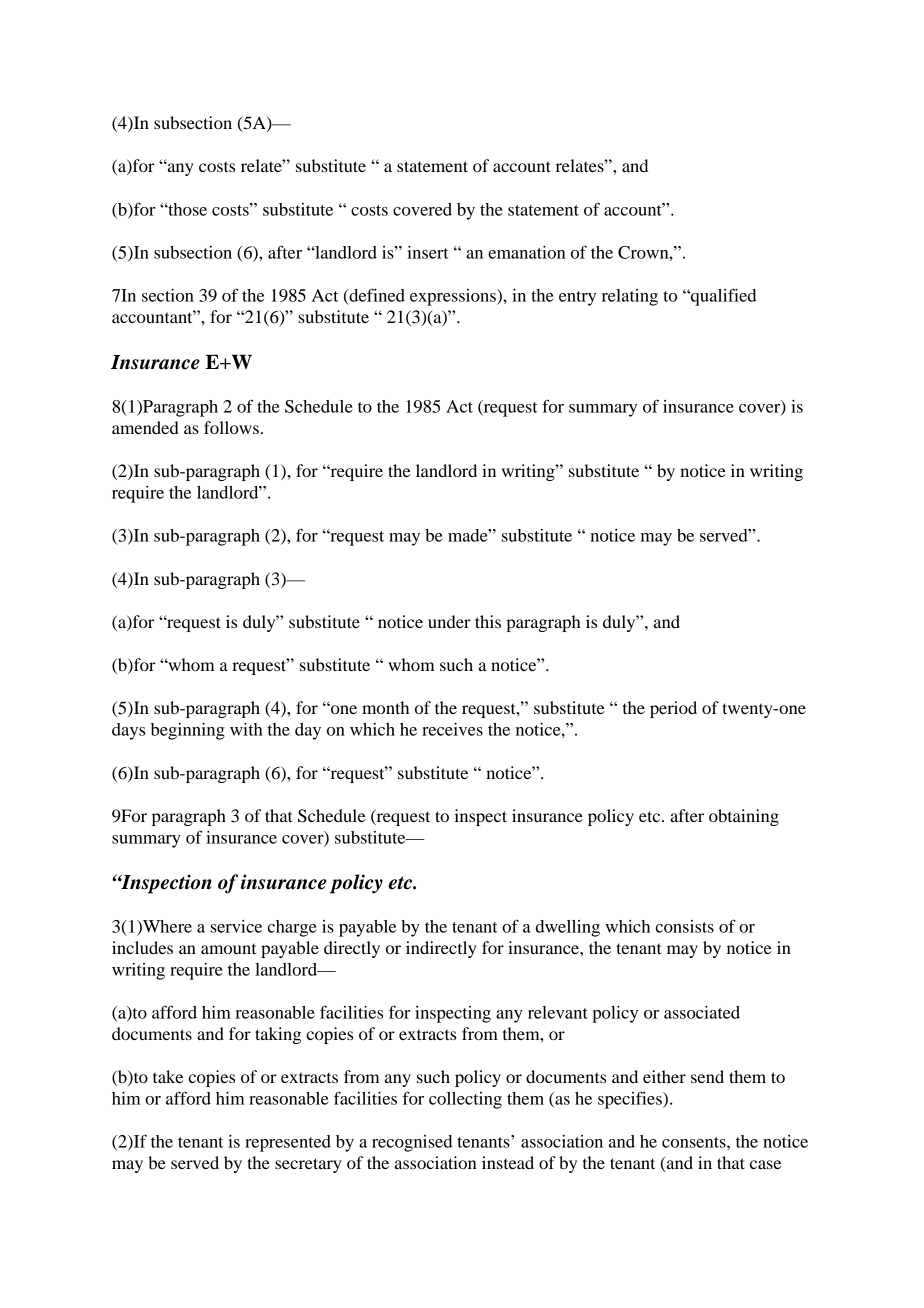 The image size is (924, 1308). What do you see at coordinates (744, 817) in the screenshot?
I see `obtaining` at bounding box center [744, 817].
